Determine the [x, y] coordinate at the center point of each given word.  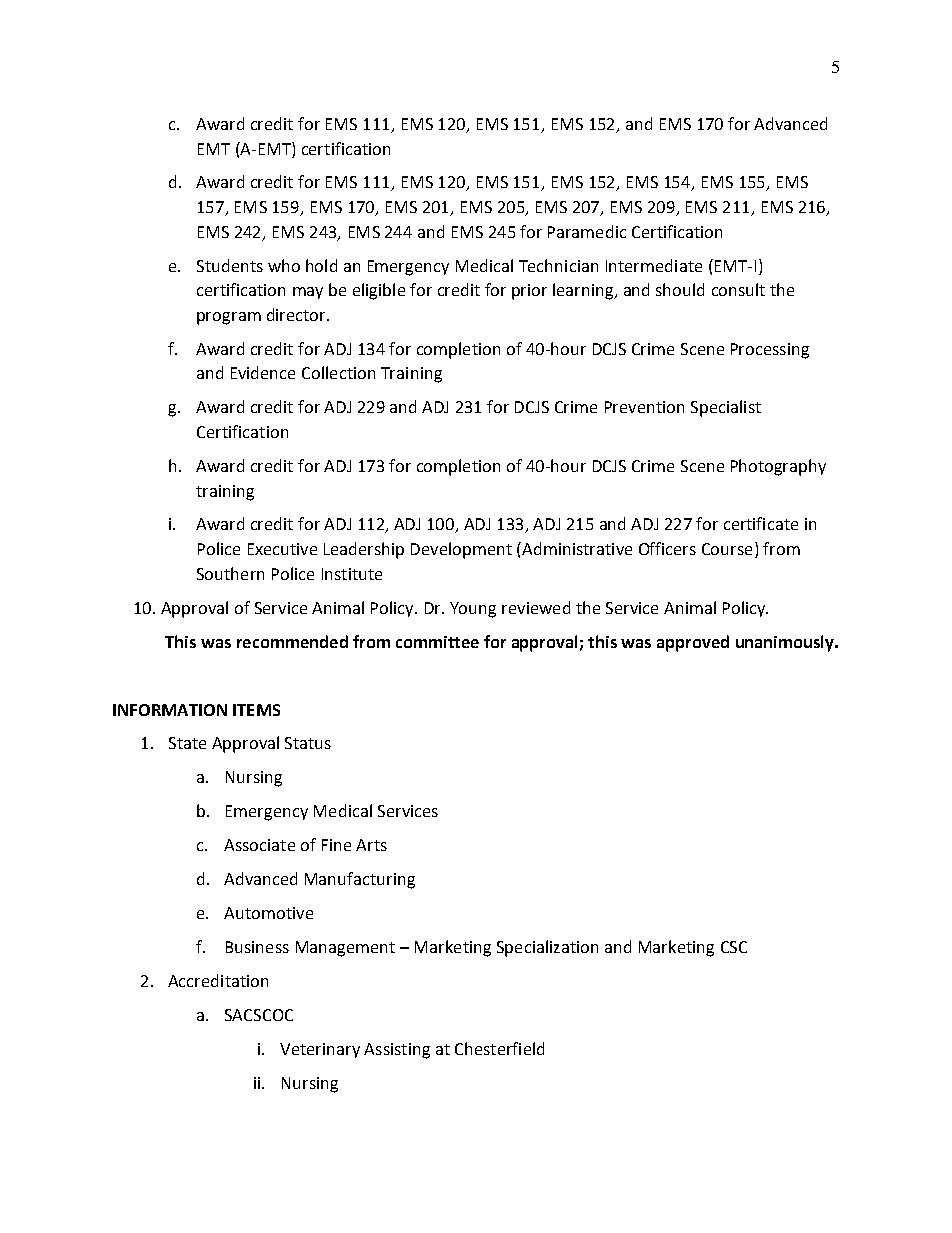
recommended [292, 641]
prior [529, 292]
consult [738, 289]
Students [230, 265]
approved [693, 643]
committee [437, 642]
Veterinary [320, 1050]
